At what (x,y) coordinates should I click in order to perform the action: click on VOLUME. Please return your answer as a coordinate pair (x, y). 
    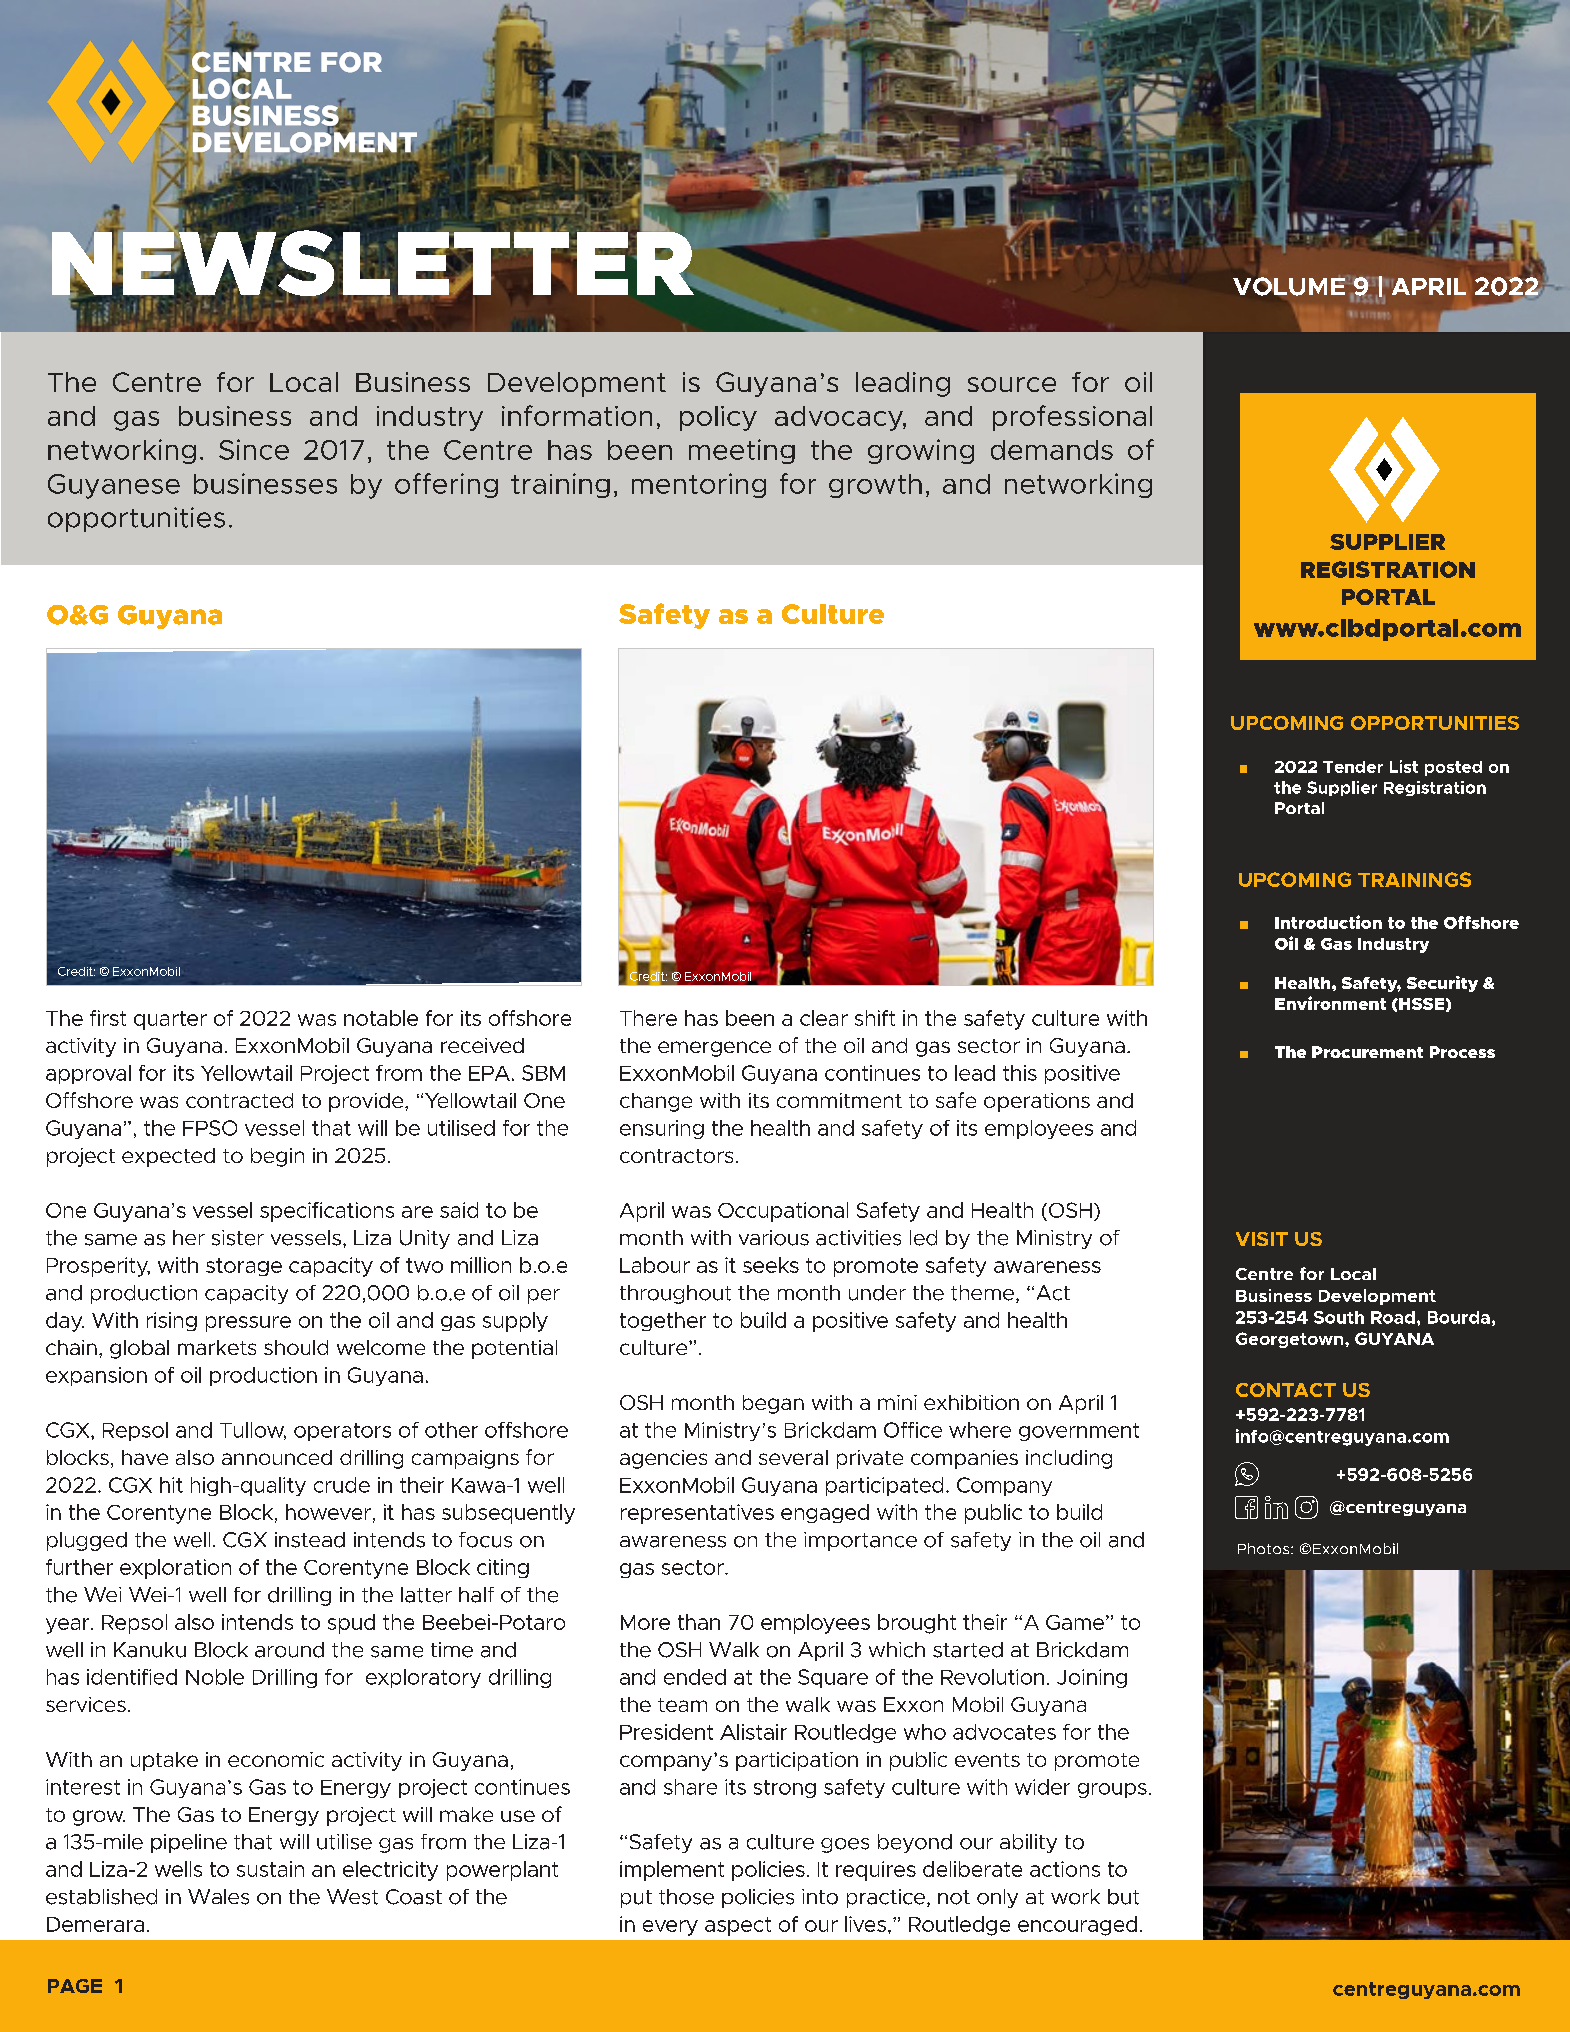
    Looking at the image, I should click on (1289, 285).
